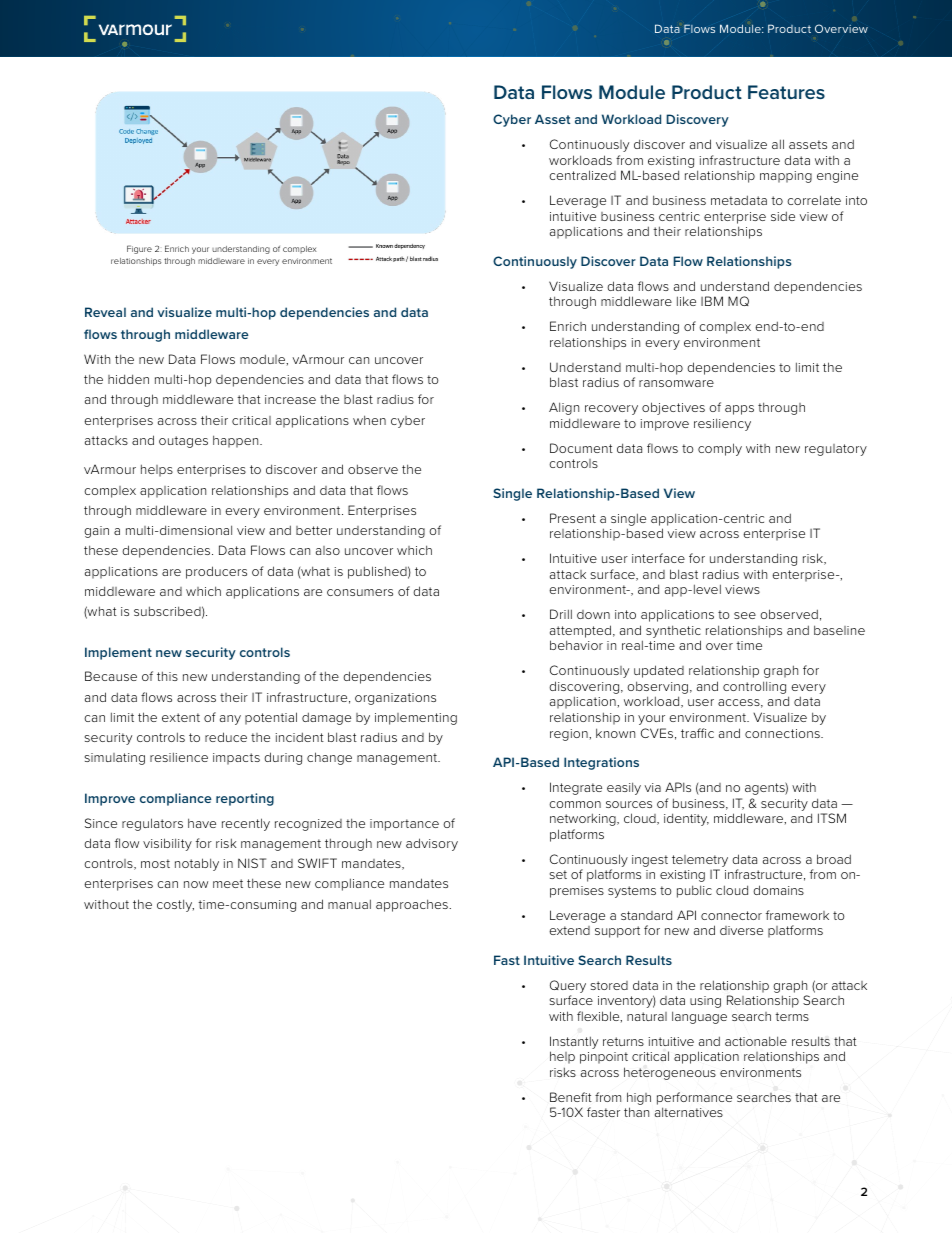  I want to click on costly, so click(175, 905).
